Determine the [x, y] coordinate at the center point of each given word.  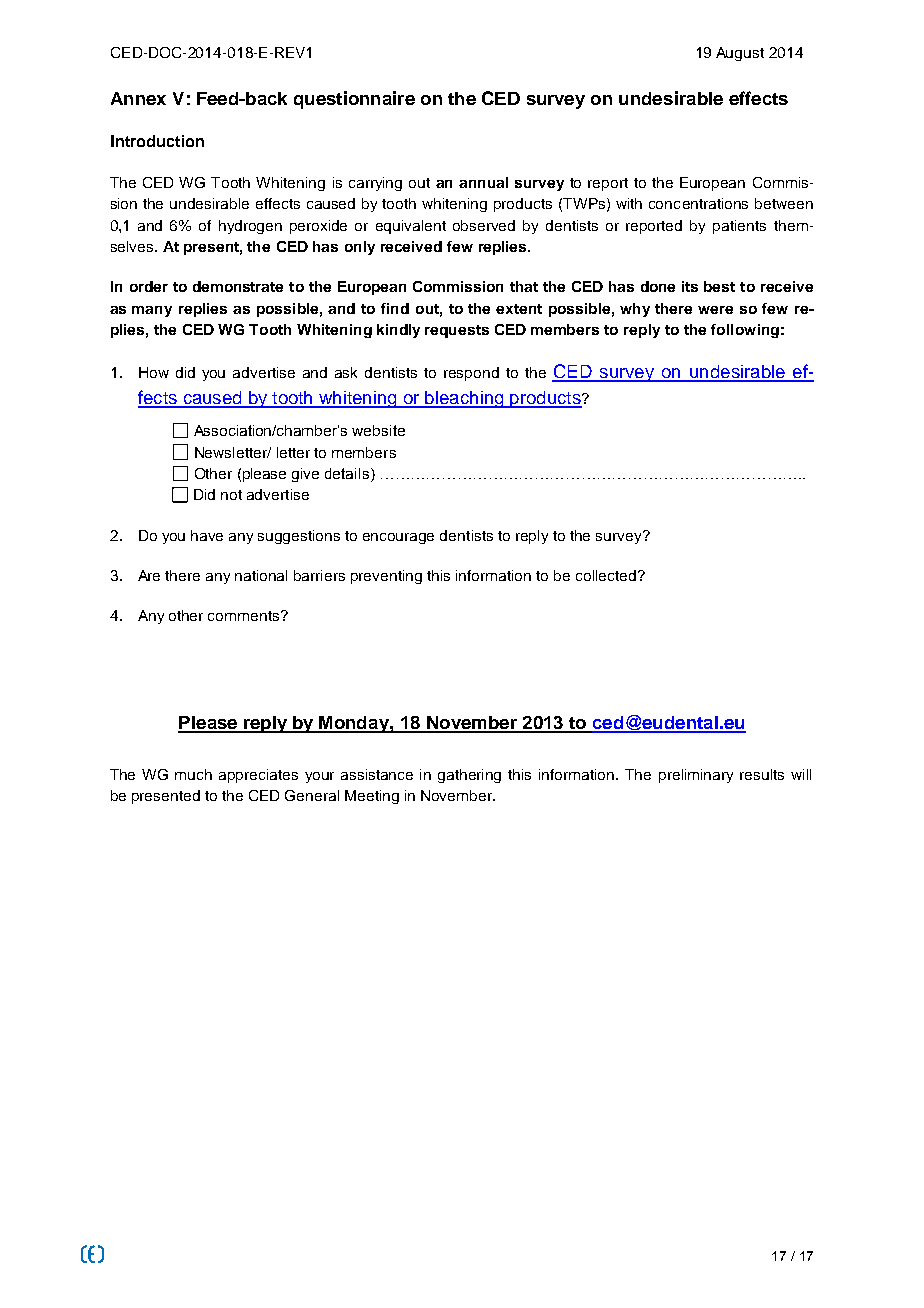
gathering [469, 776]
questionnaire [354, 100]
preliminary [696, 776]
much [193, 774]
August [740, 54]
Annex [138, 98]
